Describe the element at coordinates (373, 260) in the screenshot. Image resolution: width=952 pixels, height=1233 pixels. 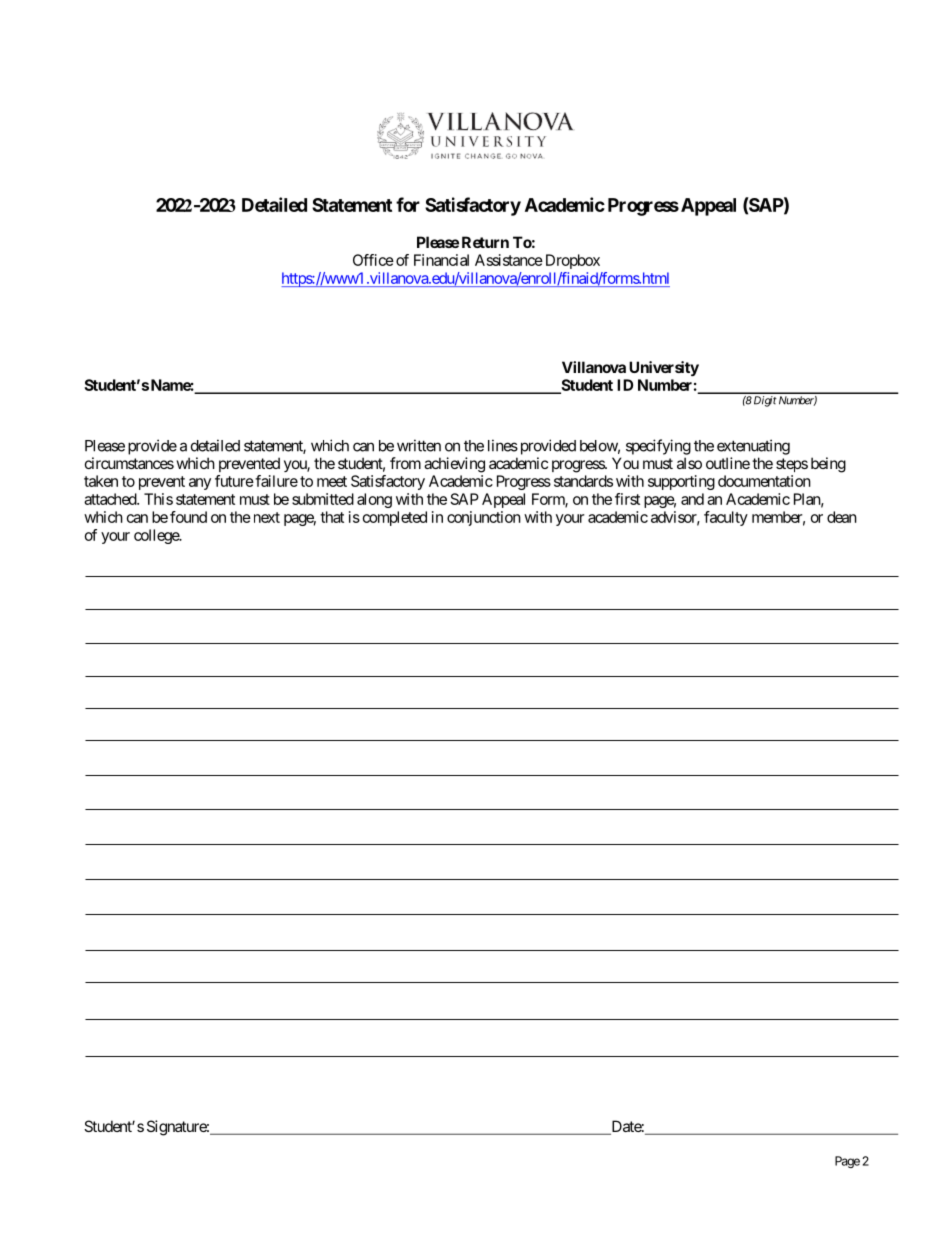
I see `Office` at that location.
